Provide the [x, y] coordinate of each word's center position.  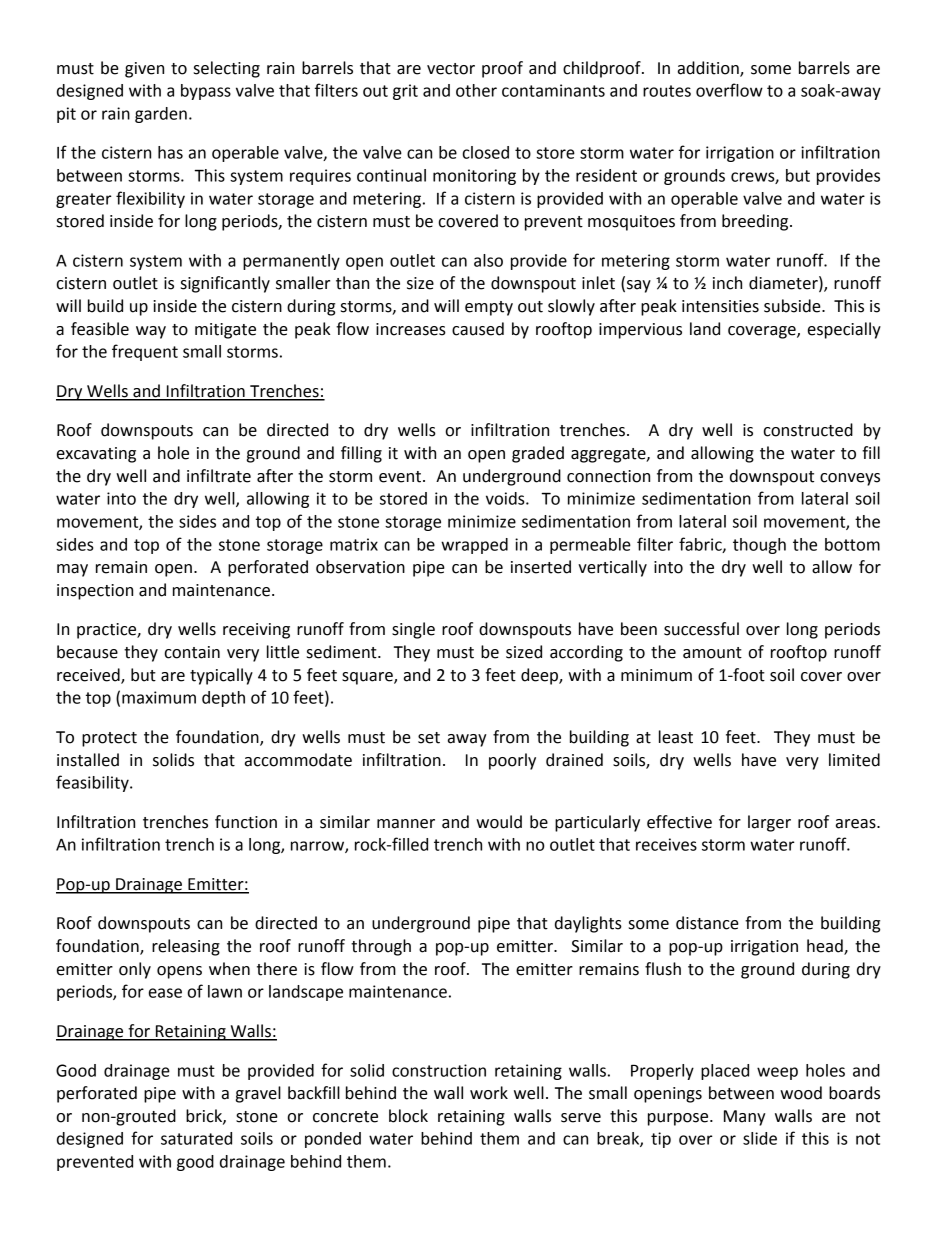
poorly [512, 761]
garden [161, 115]
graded [538, 454]
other [476, 90]
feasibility [93, 783]
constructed [808, 430]
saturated [196, 1138]
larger [769, 823]
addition [709, 68]
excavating [96, 455]
